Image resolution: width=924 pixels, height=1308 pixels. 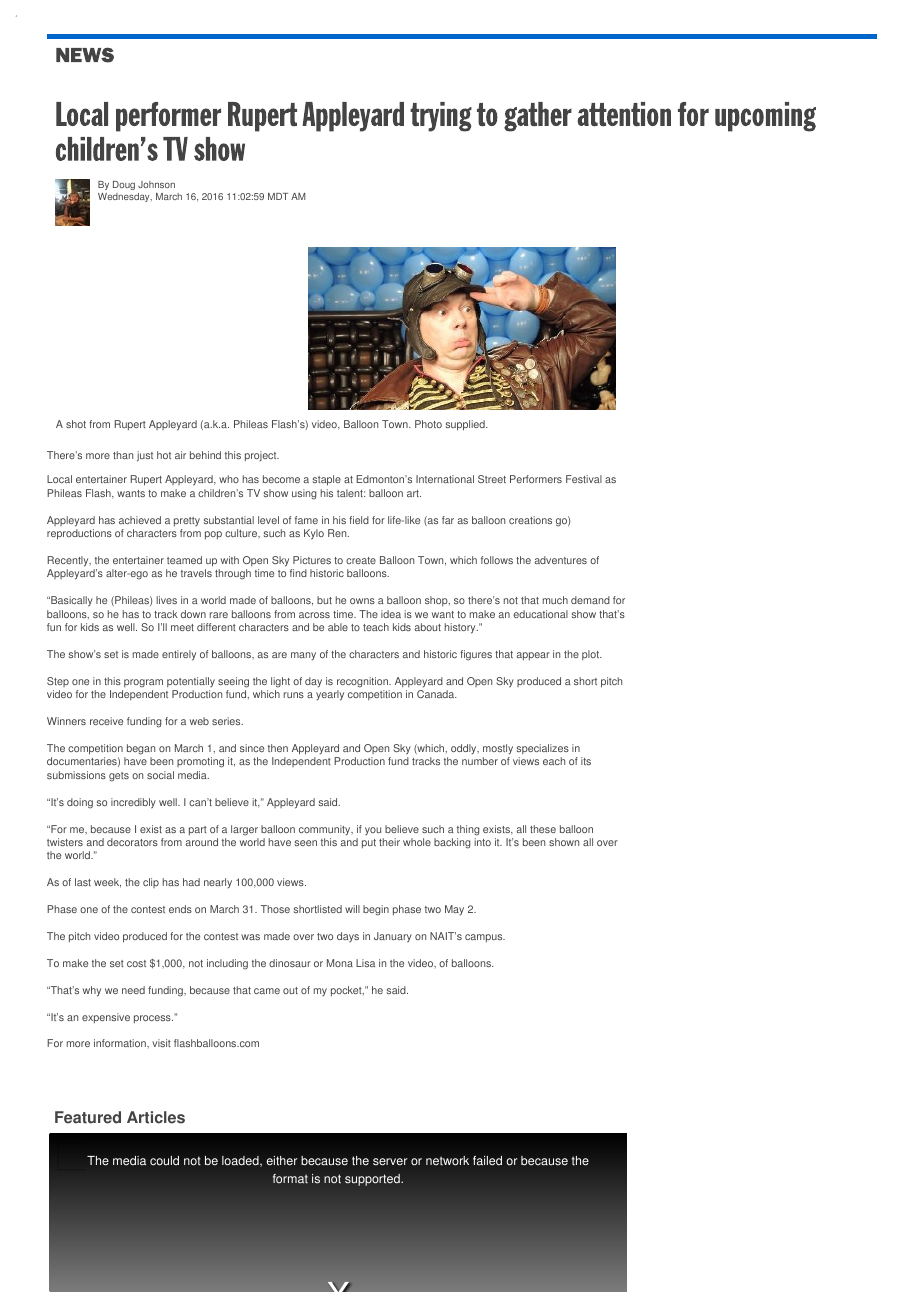 I want to click on will, so click(x=352, y=909).
